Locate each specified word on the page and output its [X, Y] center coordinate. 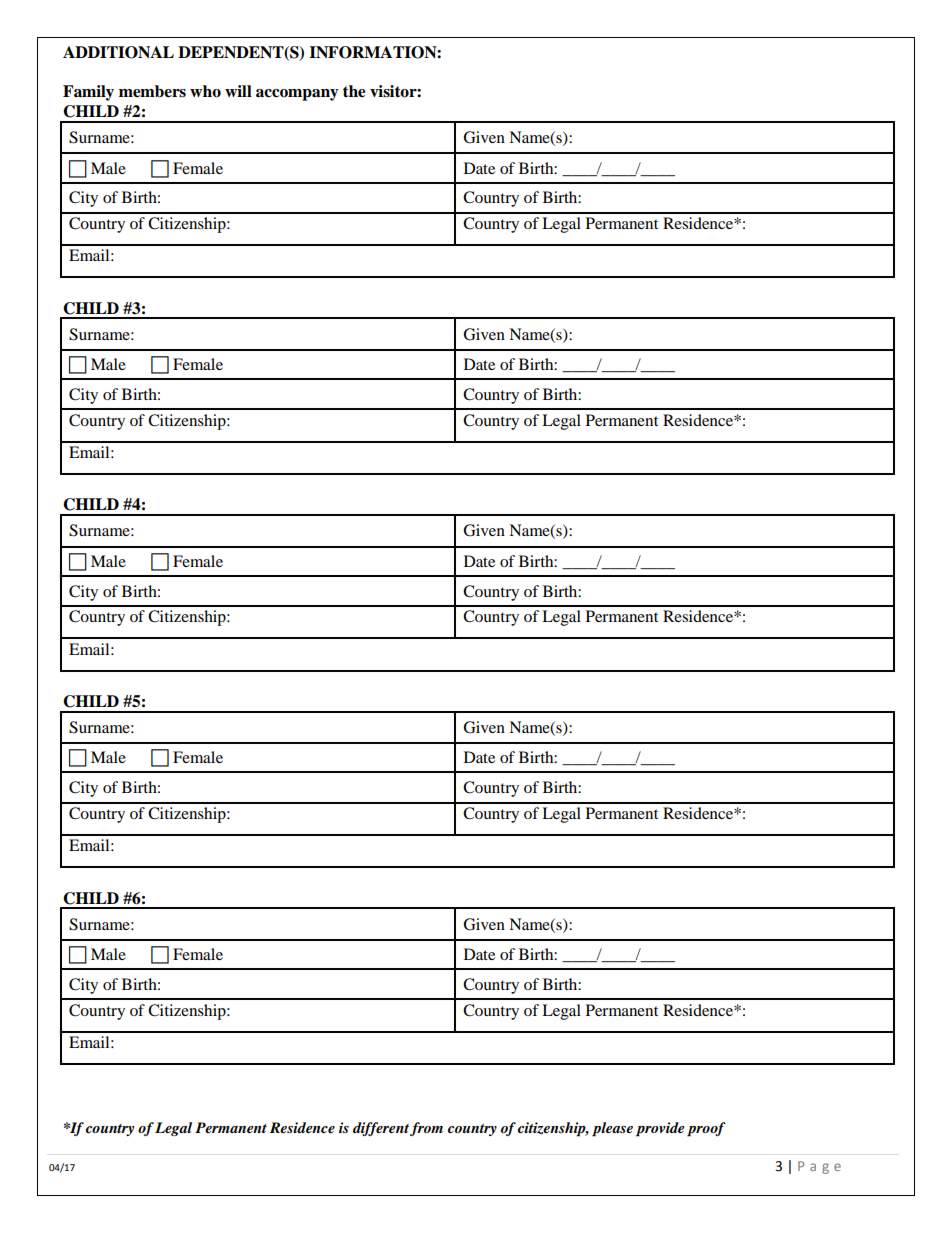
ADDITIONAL [118, 52]
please [612, 1129]
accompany [297, 95]
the [354, 91]
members [152, 91]
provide [660, 1129]
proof [706, 1129]
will [238, 91]
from [426, 1129]
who [205, 91]
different [381, 1129]
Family [88, 93]
